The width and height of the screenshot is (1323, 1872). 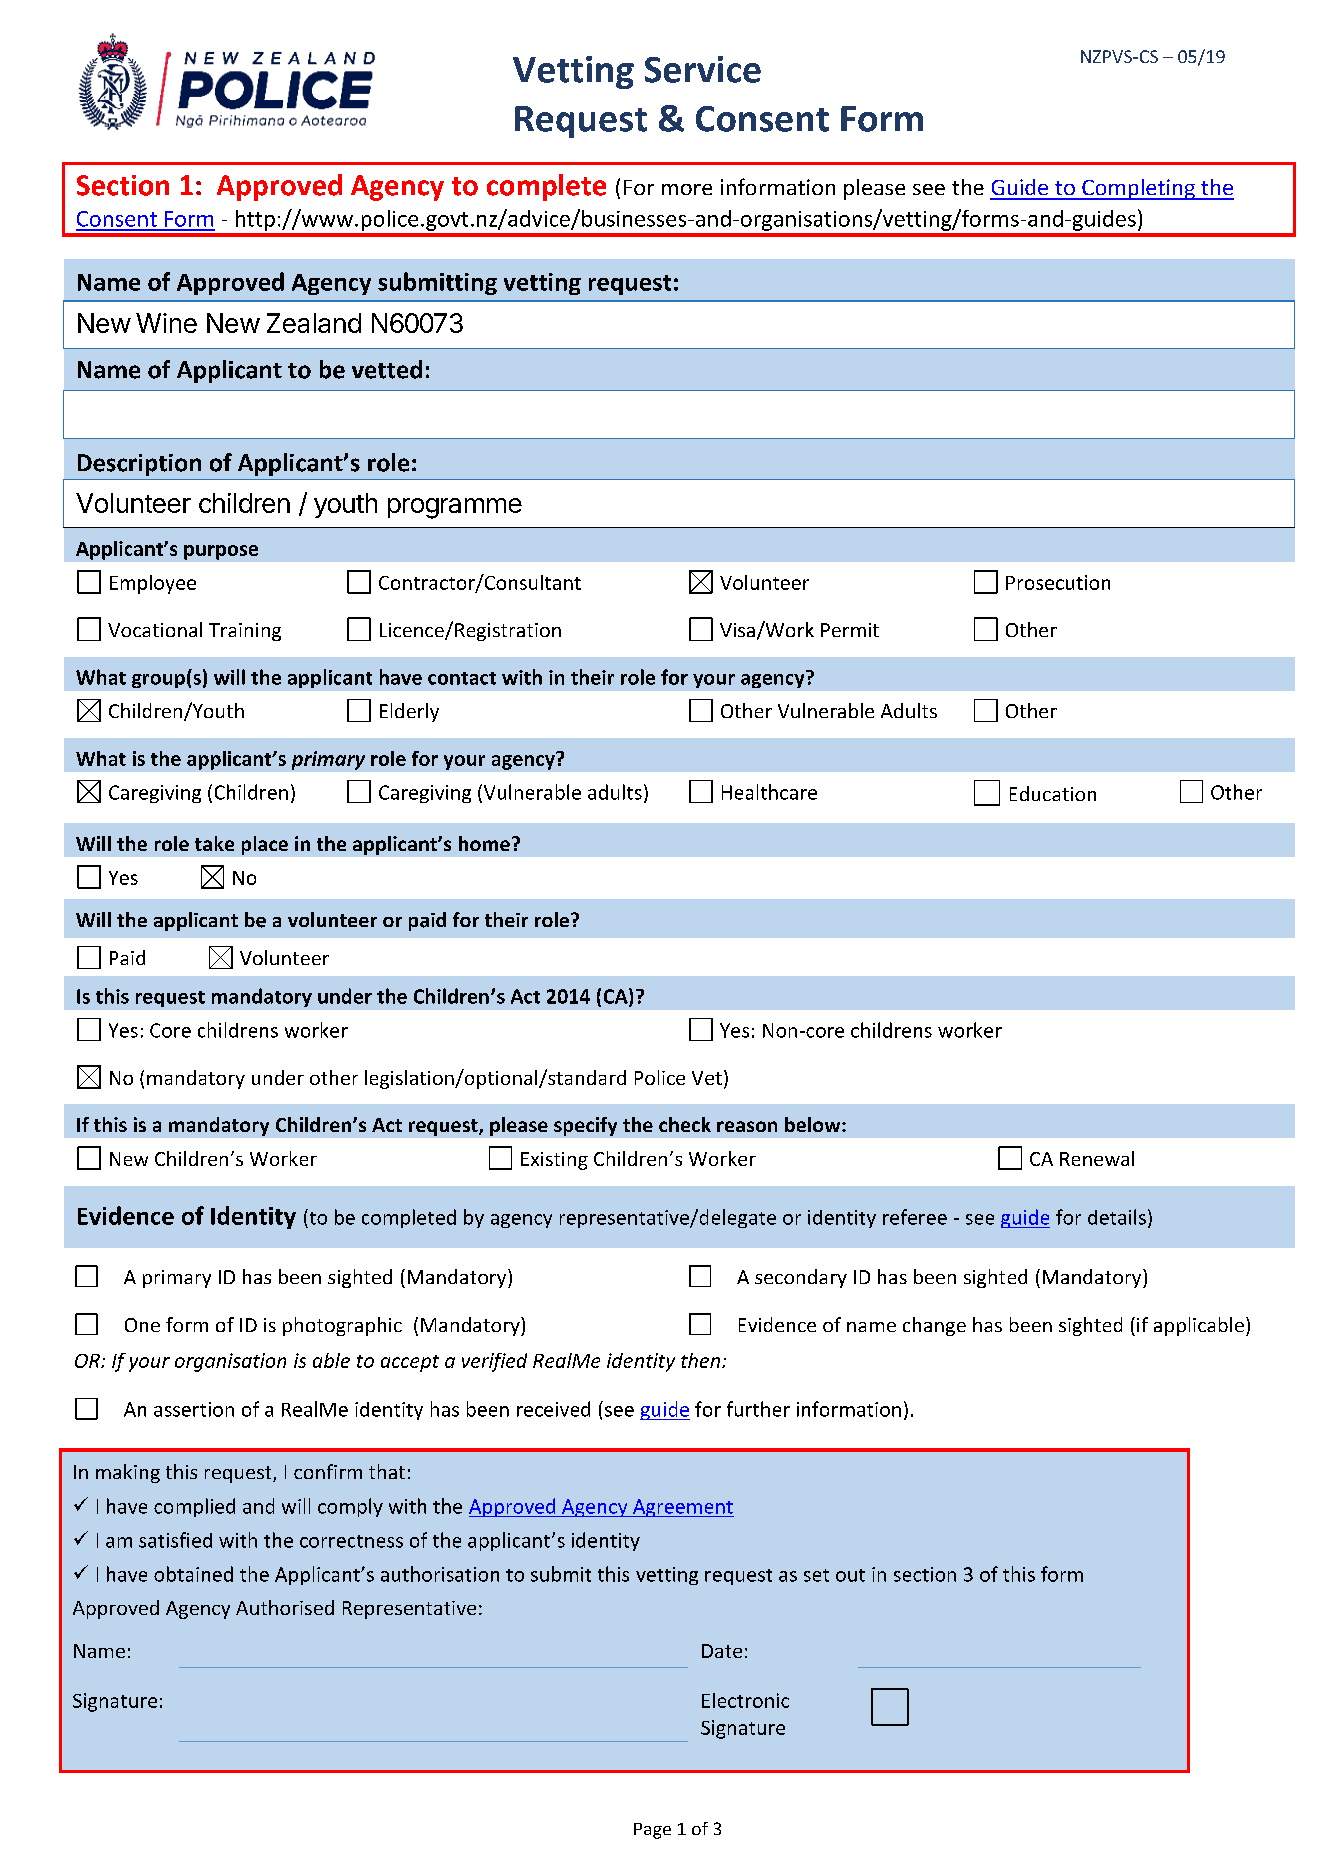 I want to click on Education, so click(x=1053, y=793).
